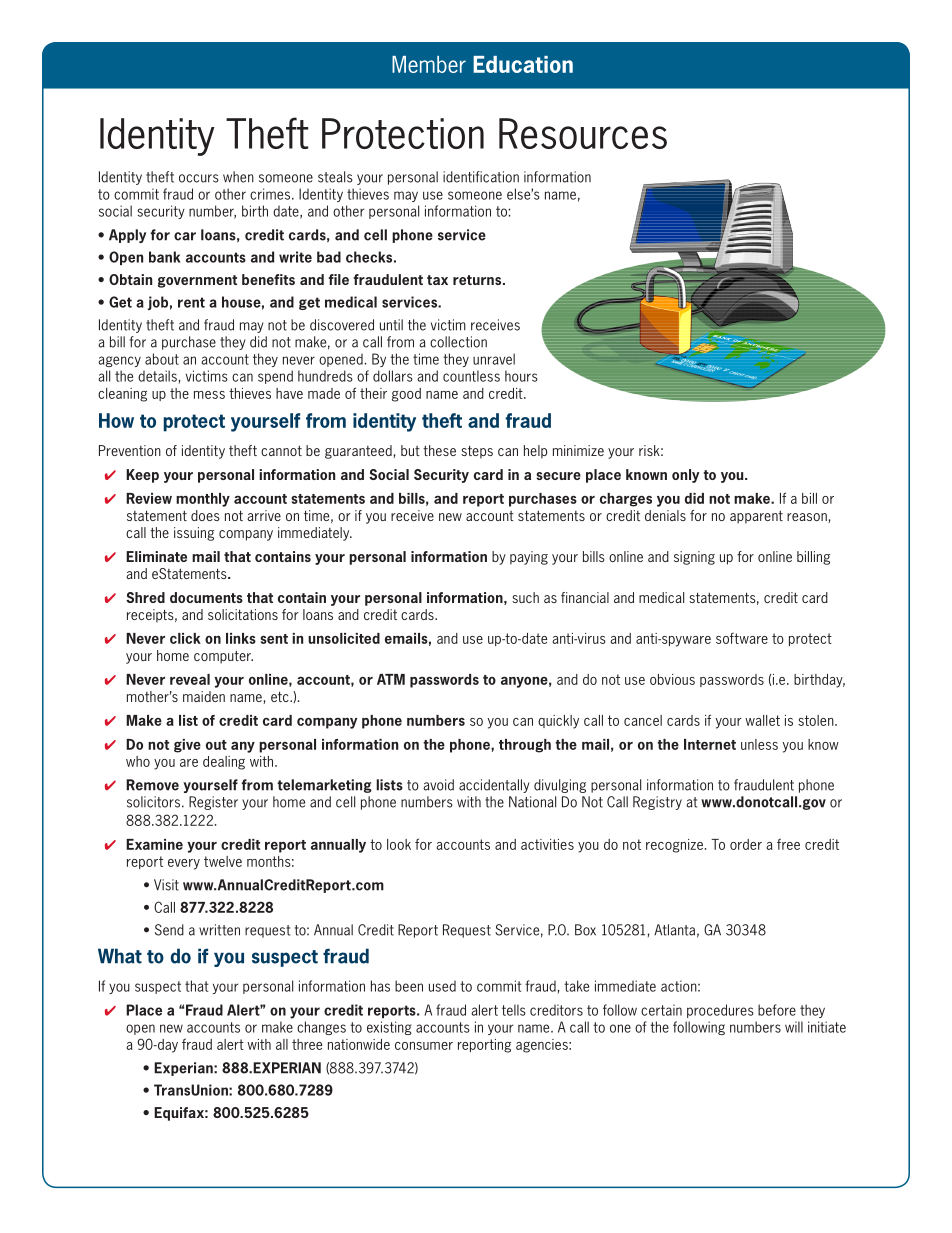  Describe the element at coordinates (514, 1010) in the screenshot. I see `tells` at that location.
